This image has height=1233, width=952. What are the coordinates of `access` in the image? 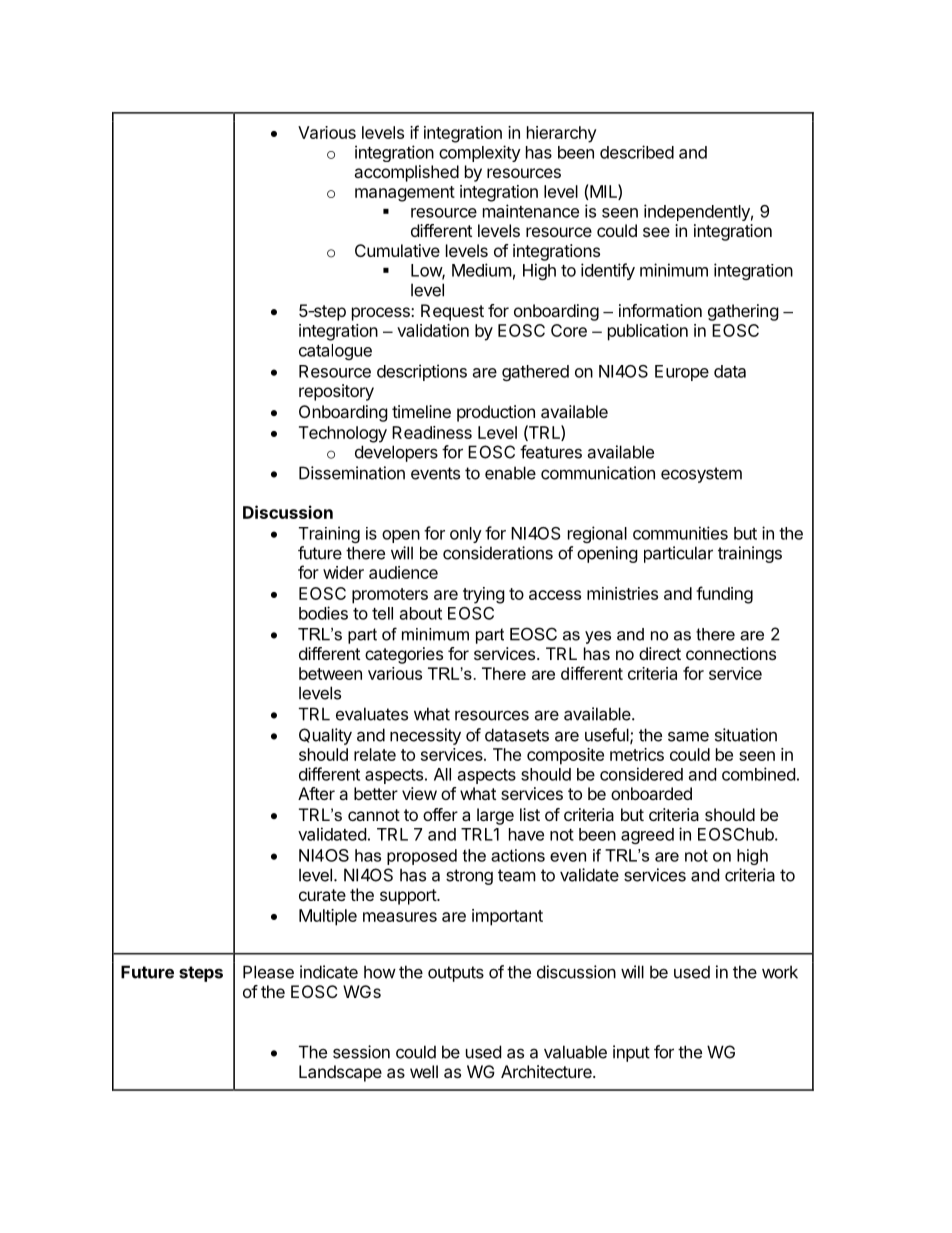 It's located at (555, 595).
